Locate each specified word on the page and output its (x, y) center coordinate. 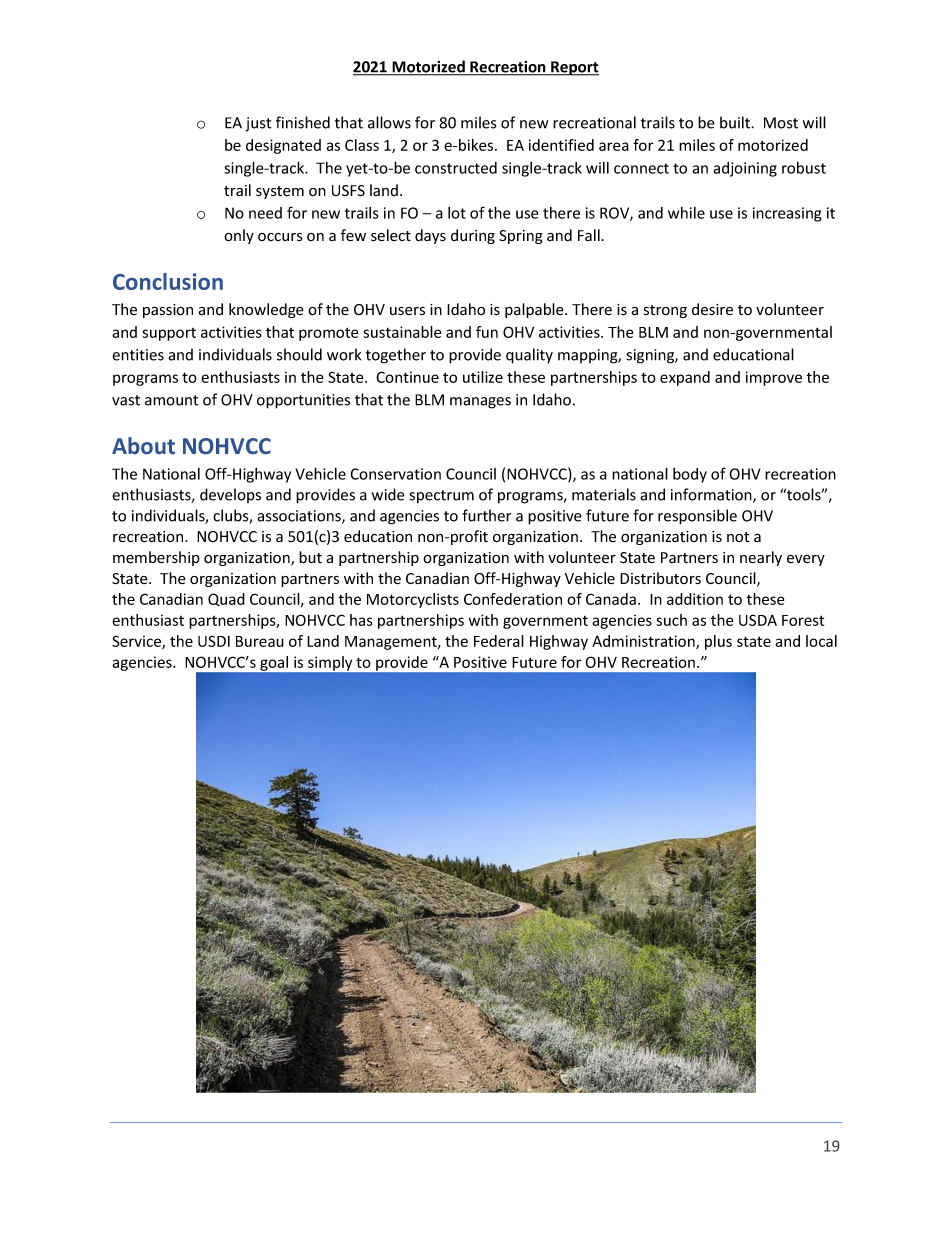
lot (457, 213)
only (239, 236)
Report (574, 68)
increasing (787, 214)
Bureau (260, 641)
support (169, 334)
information (712, 495)
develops (230, 495)
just (258, 124)
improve (774, 378)
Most (781, 123)
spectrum (442, 497)
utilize (483, 377)
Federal (499, 641)
